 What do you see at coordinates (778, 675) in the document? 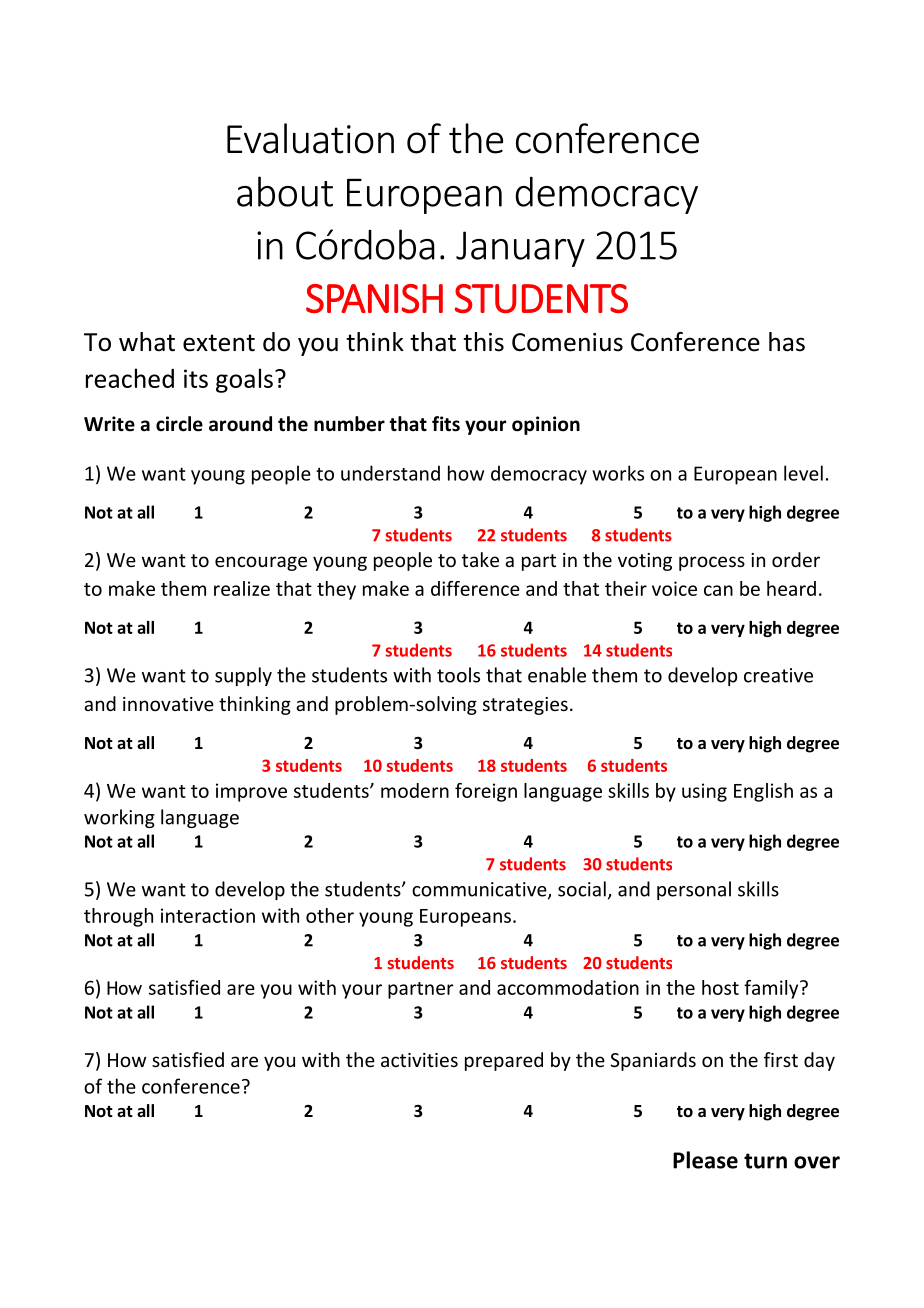
I see `creative` at bounding box center [778, 675].
